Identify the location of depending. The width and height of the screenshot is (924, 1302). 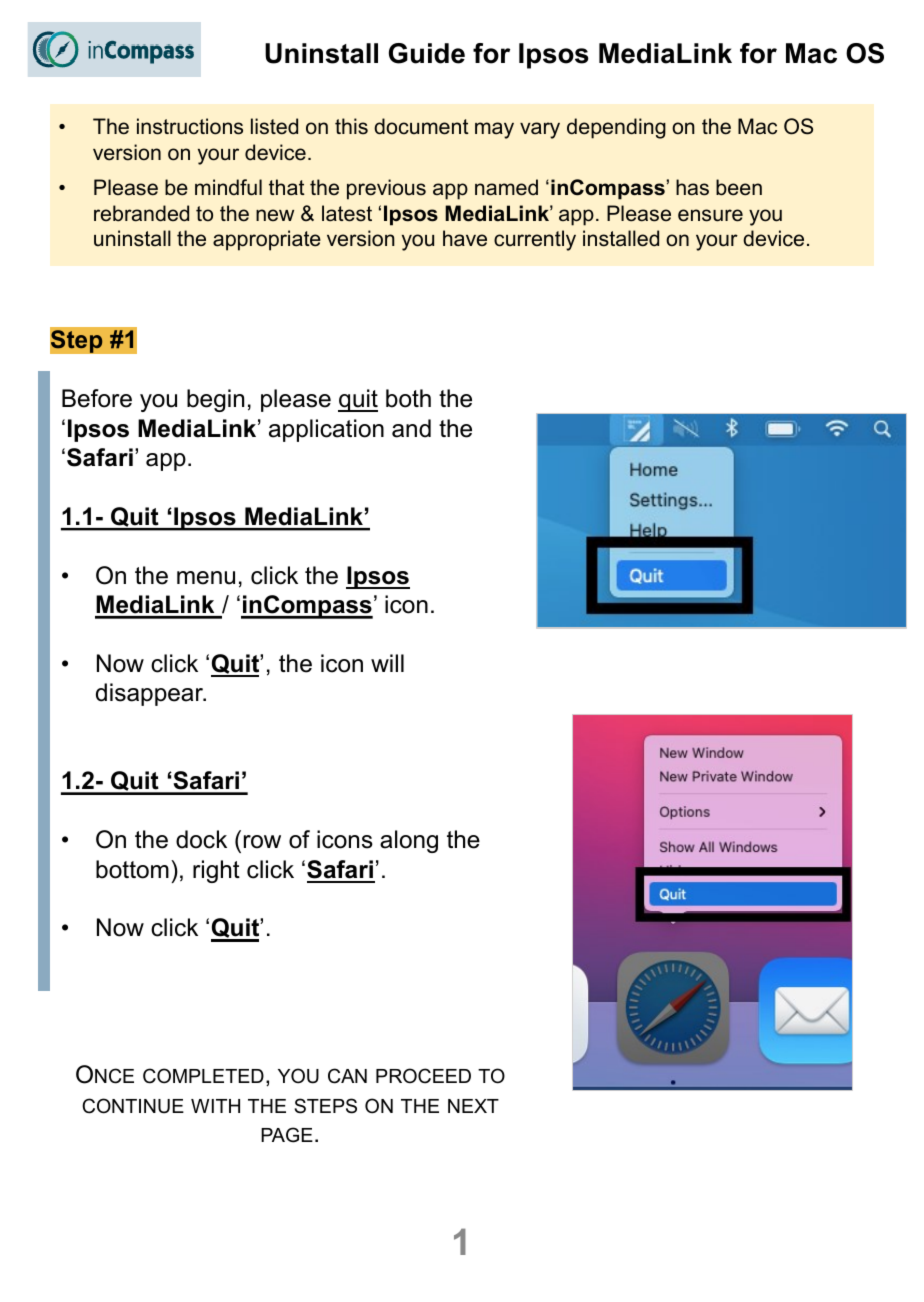
(616, 128).
